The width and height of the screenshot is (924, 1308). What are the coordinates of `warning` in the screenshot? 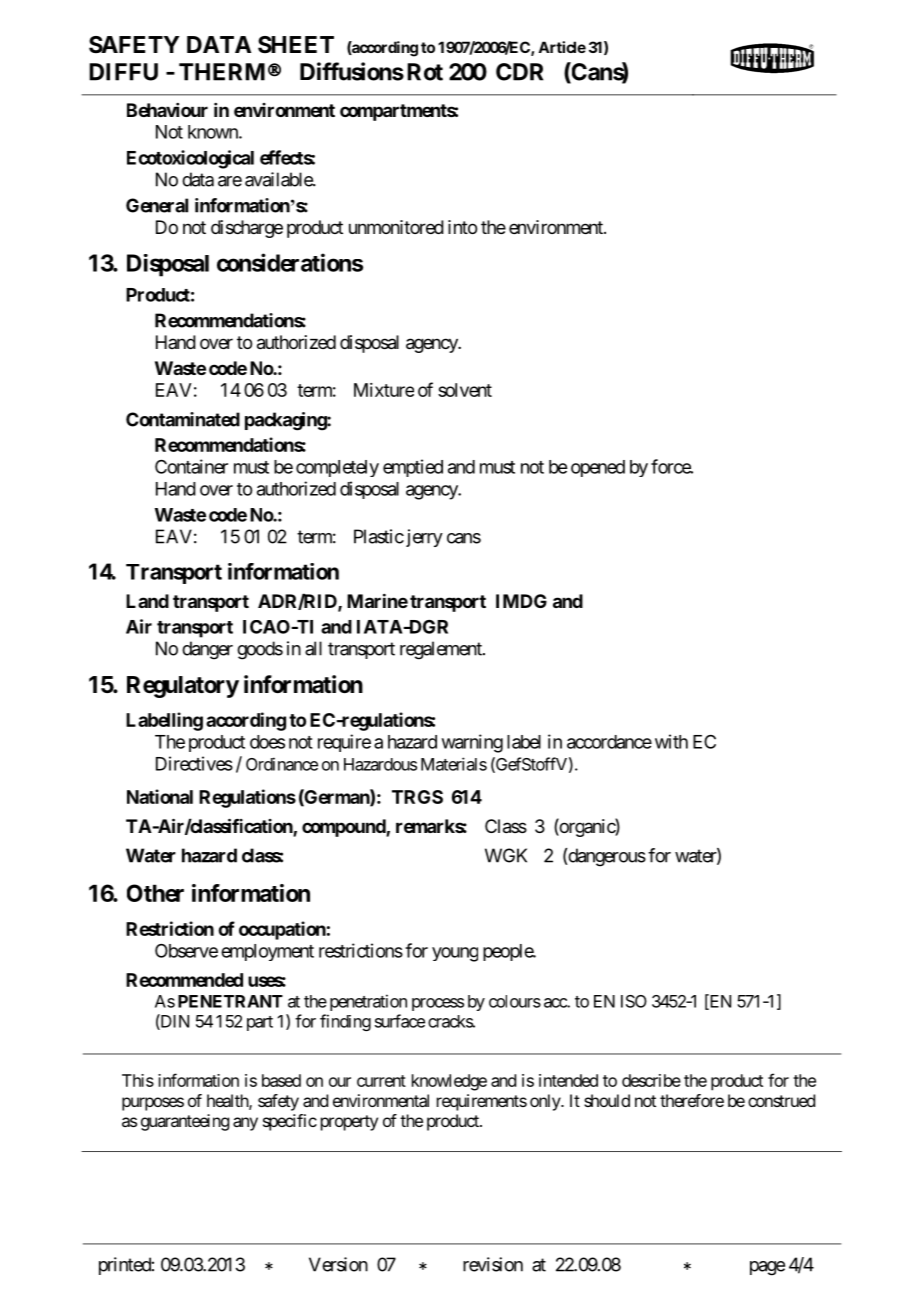 It's located at (472, 743).
